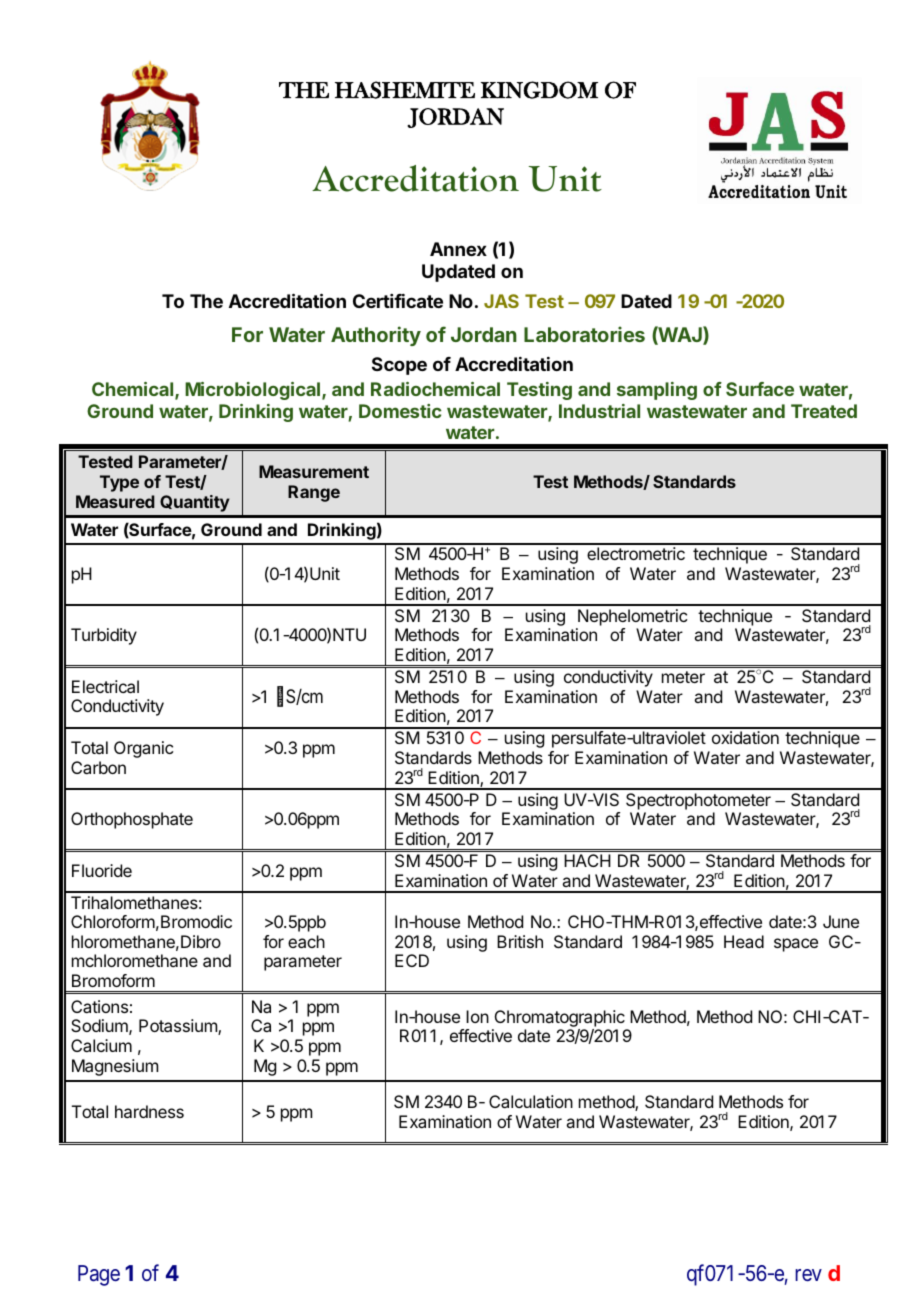 The image size is (924, 1308). What do you see at coordinates (104, 636) in the screenshot?
I see `Turbidity` at bounding box center [104, 636].
